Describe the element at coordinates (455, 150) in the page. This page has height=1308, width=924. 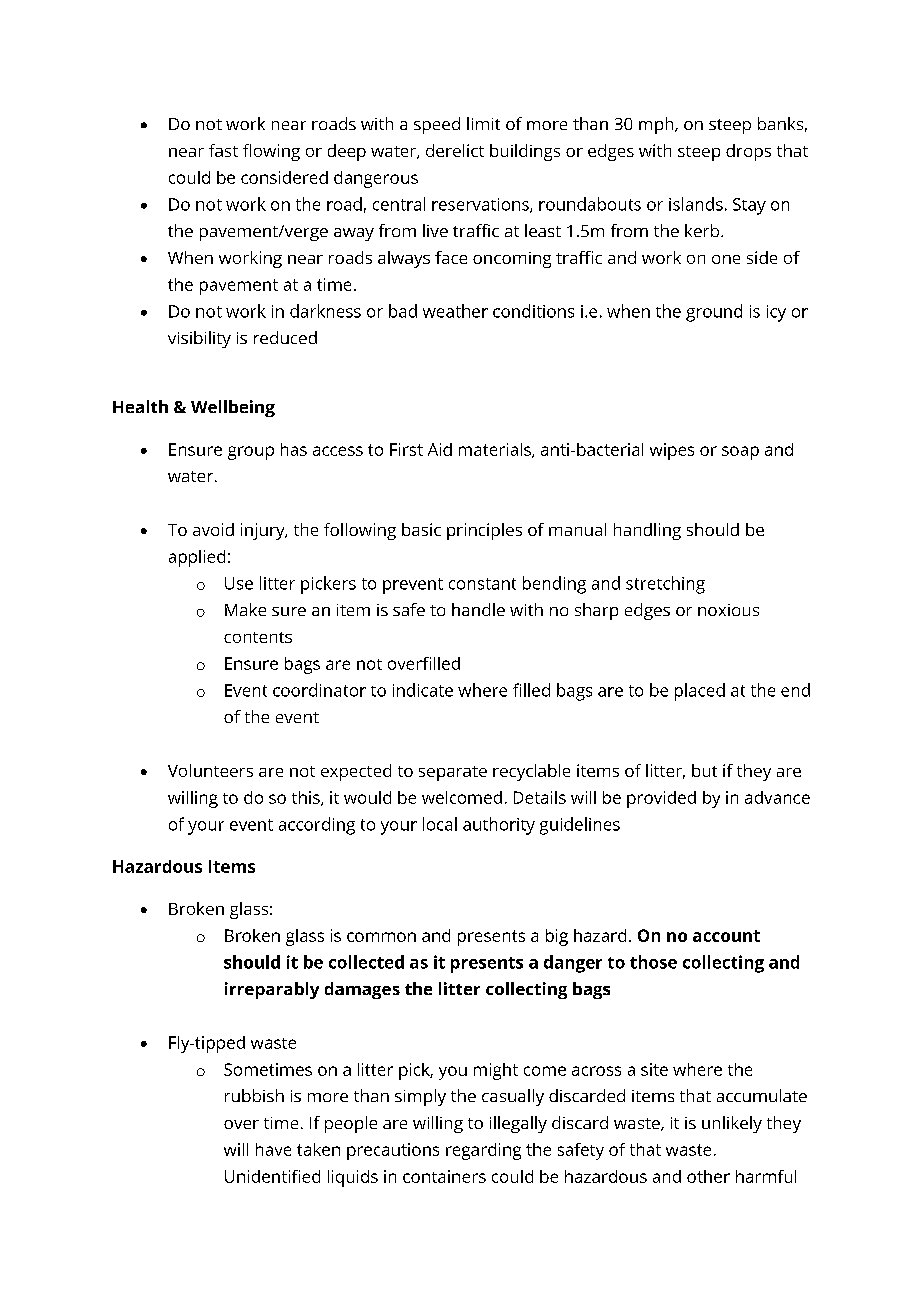
I see `derelict` at that location.
